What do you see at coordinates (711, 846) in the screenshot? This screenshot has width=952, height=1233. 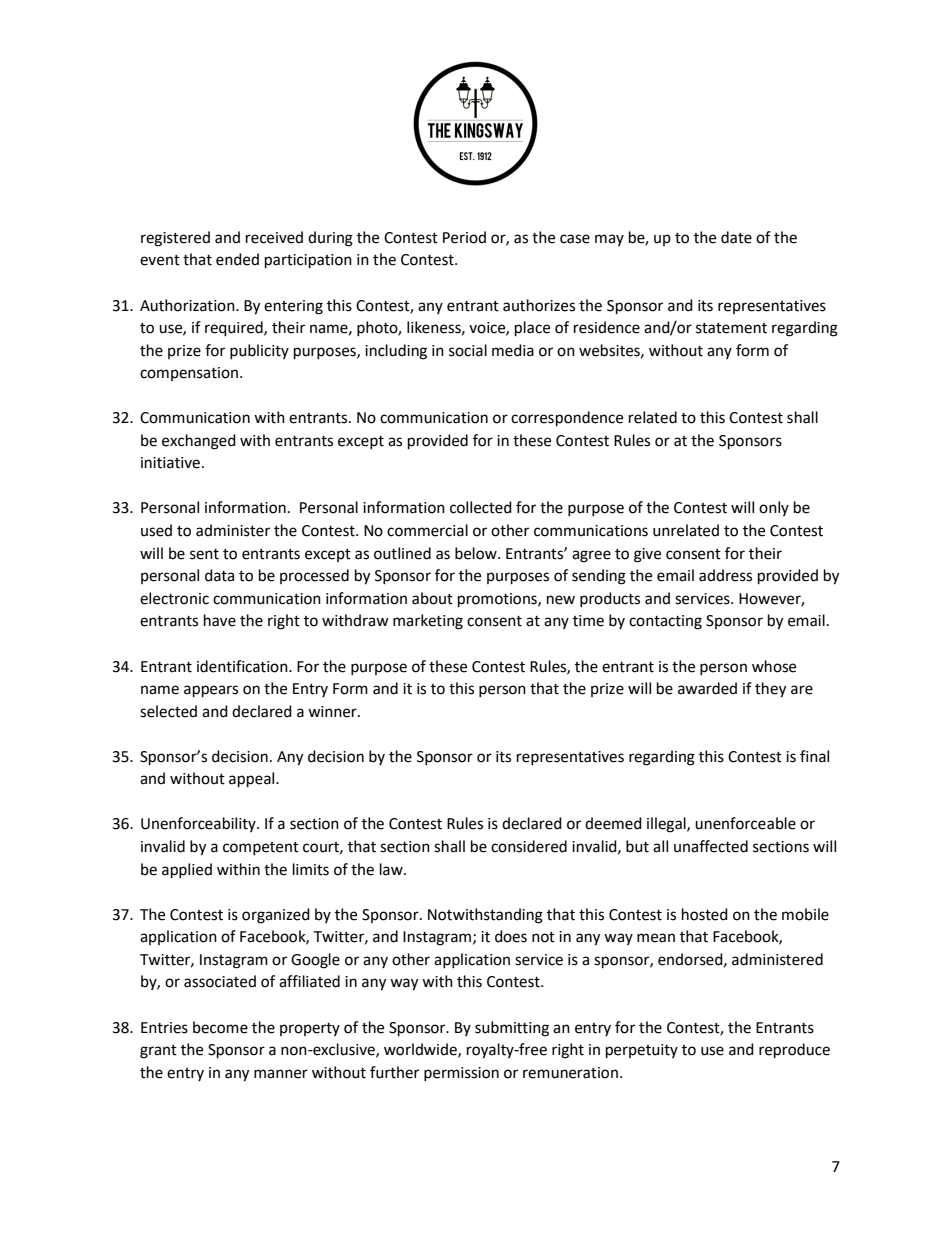 I see `unaffected` at bounding box center [711, 846].
